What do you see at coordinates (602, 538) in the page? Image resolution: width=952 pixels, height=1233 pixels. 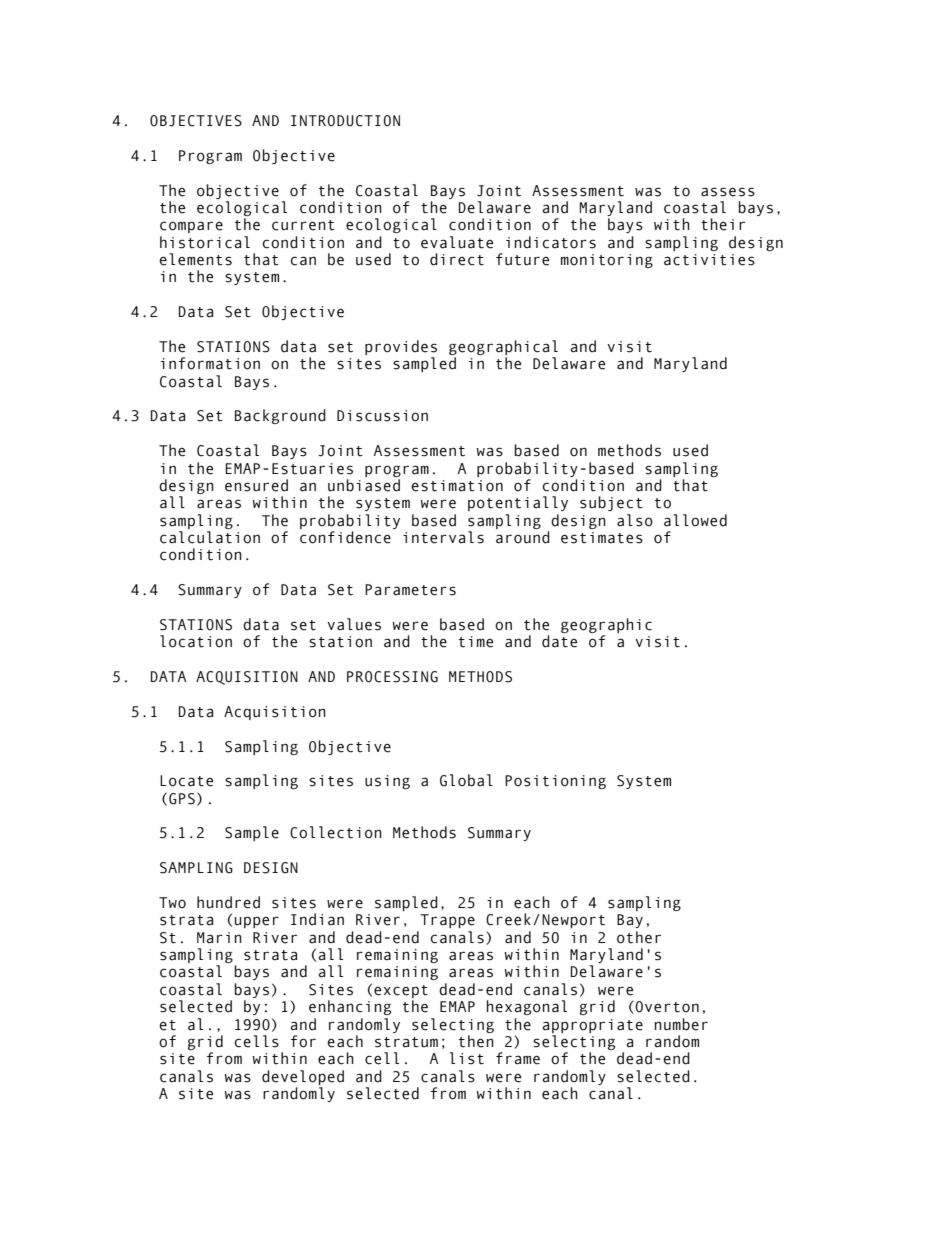 I see `estimates` at bounding box center [602, 538].
